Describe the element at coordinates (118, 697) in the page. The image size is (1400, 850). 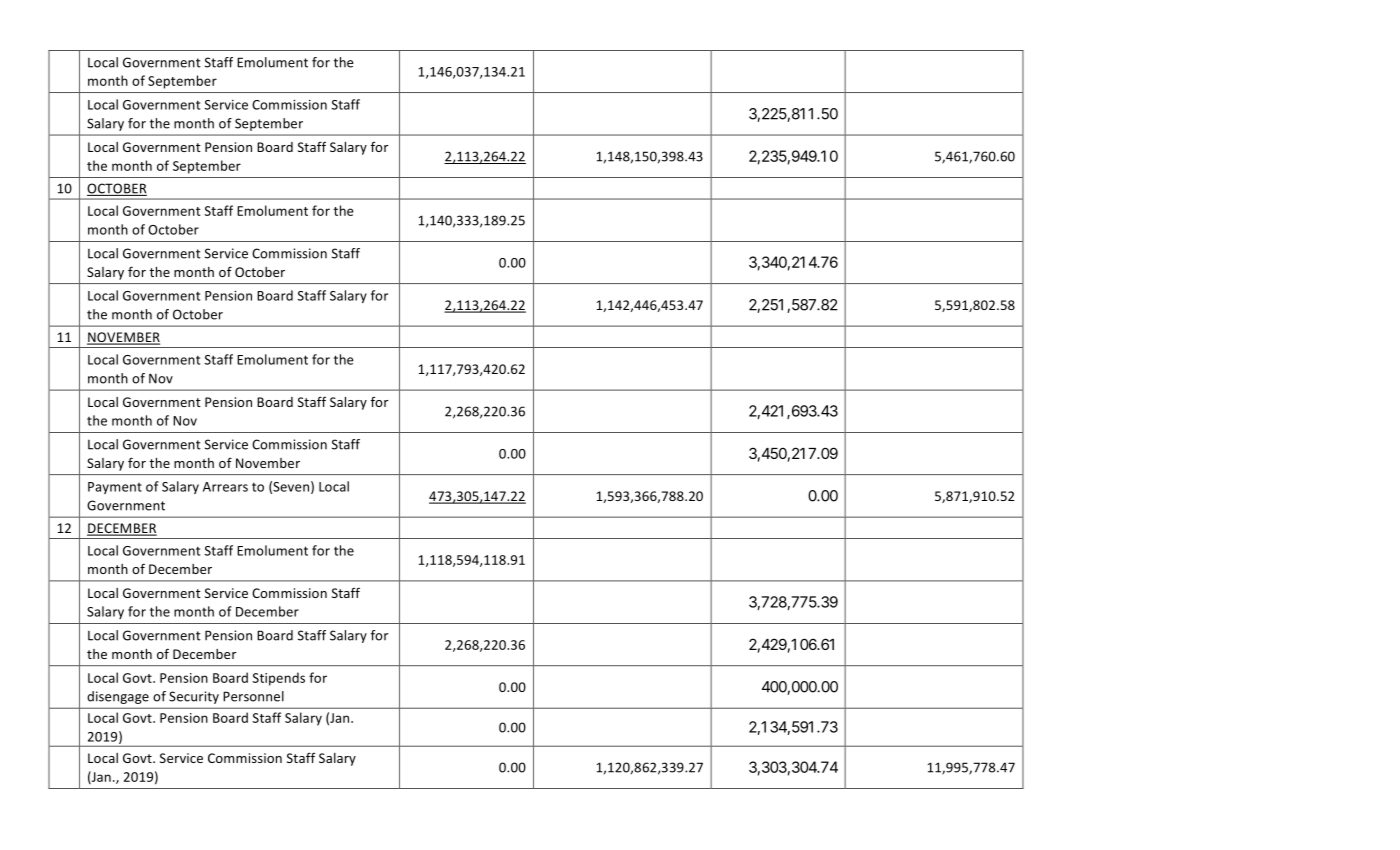
I see `disengage` at that location.
